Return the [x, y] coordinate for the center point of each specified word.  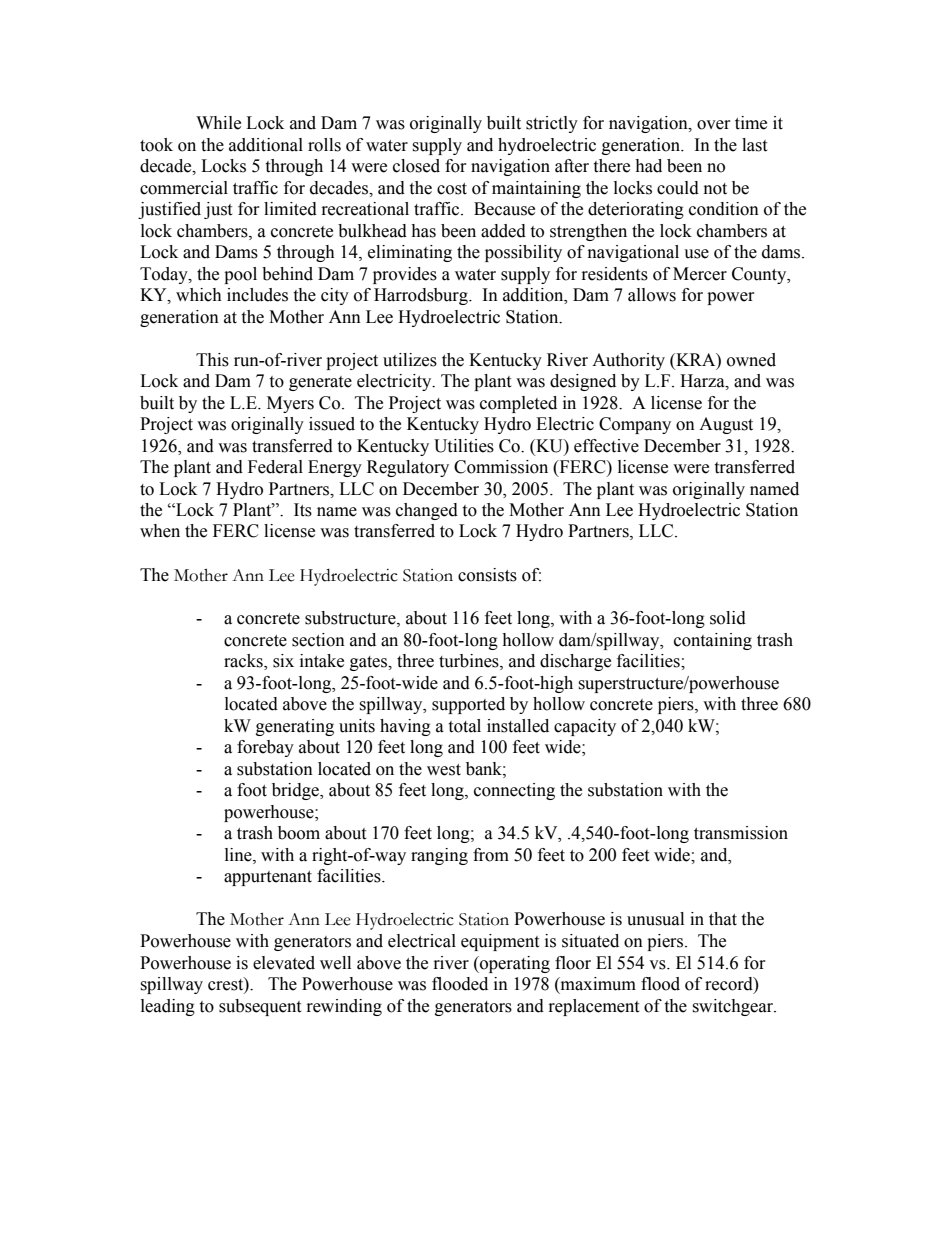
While [218, 123]
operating [514, 964]
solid [728, 618]
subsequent [260, 1007]
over [714, 125]
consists [487, 575]
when [160, 531]
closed [416, 166]
